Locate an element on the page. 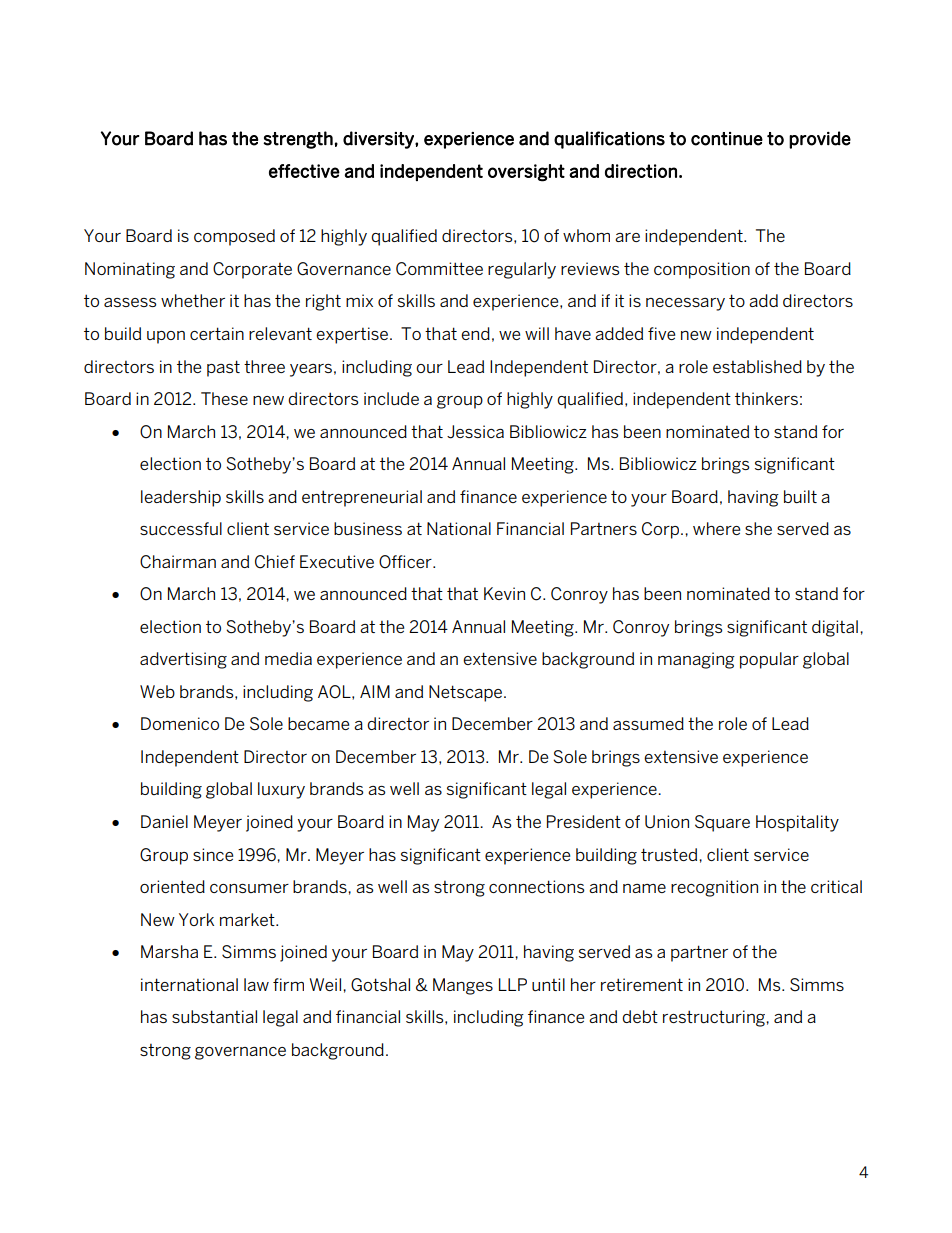 This image has height=1233, width=952. continue is located at coordinates (727, 139).
